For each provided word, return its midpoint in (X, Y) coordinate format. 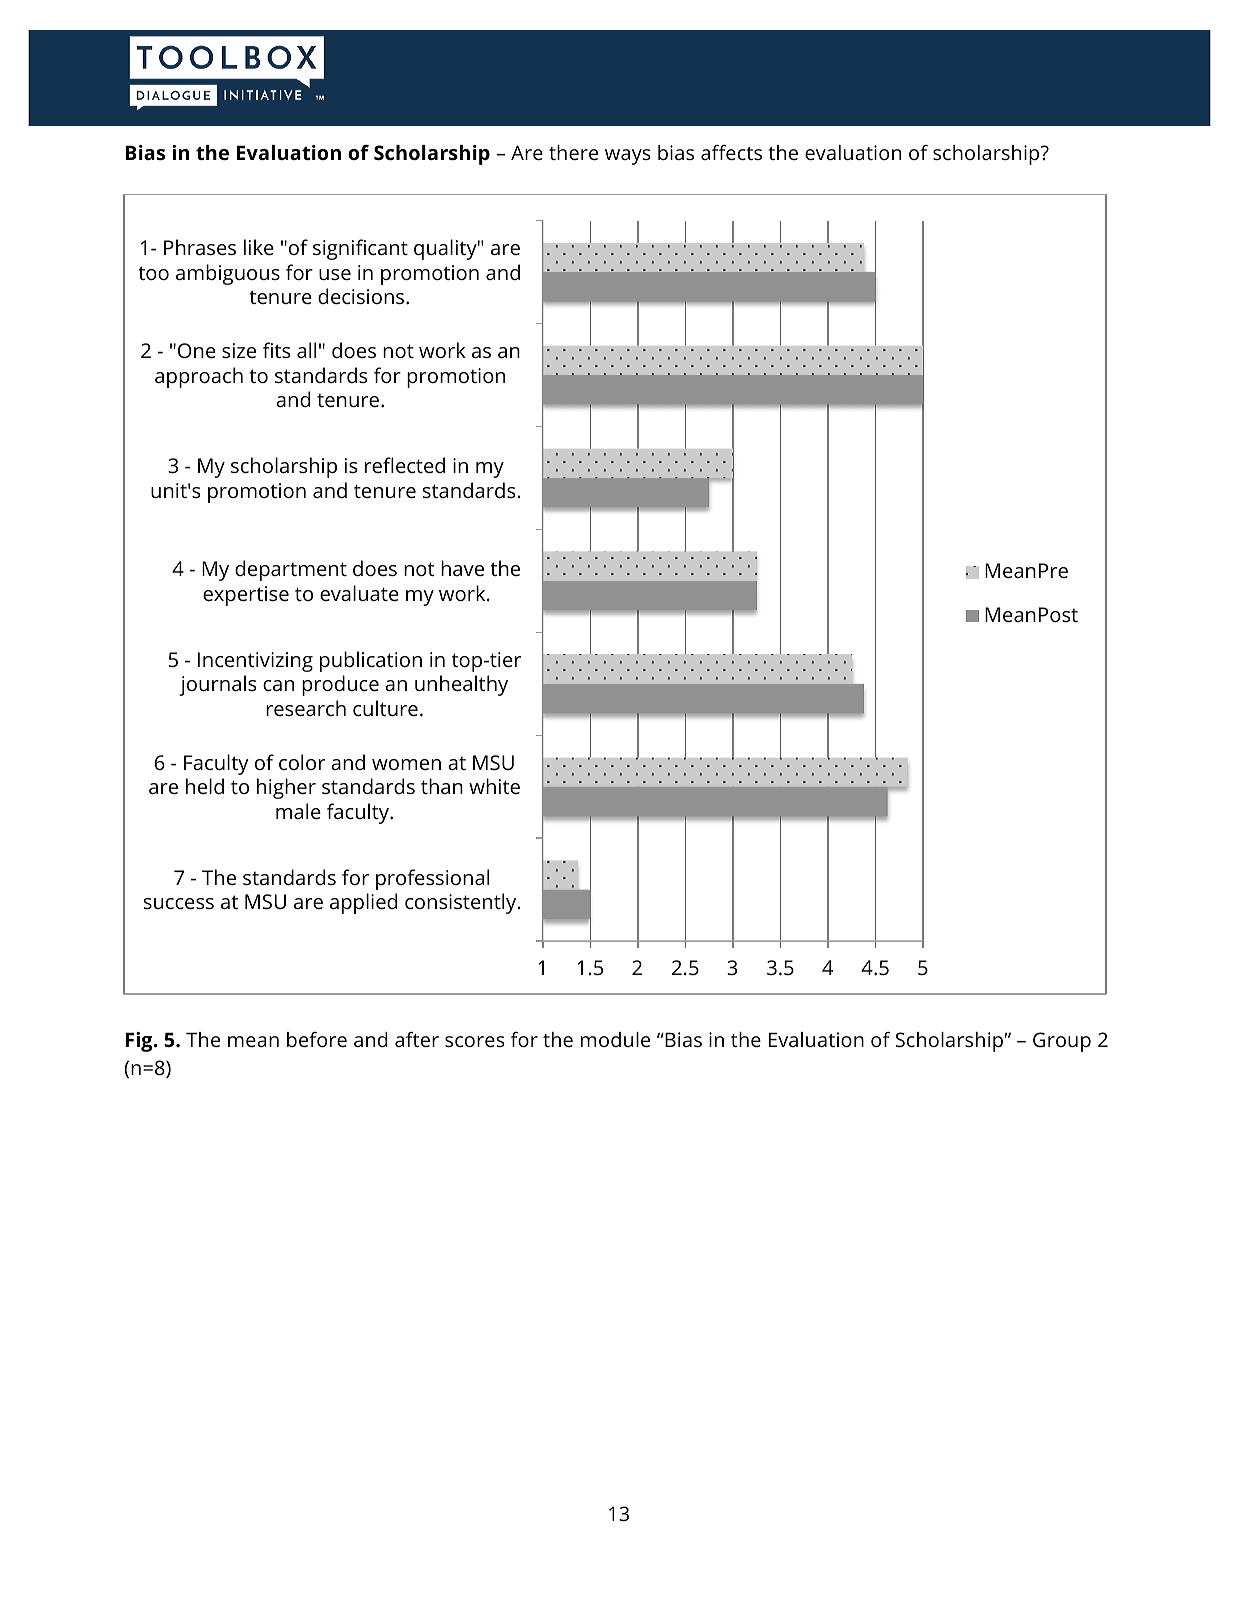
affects (731, 152)
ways (628, 157)
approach (199, 377)
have (462, 568)
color (302, 762)
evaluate (359, 593)
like (259, 247)
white (494, 786)
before (317, 1039)
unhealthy (461, 685)
